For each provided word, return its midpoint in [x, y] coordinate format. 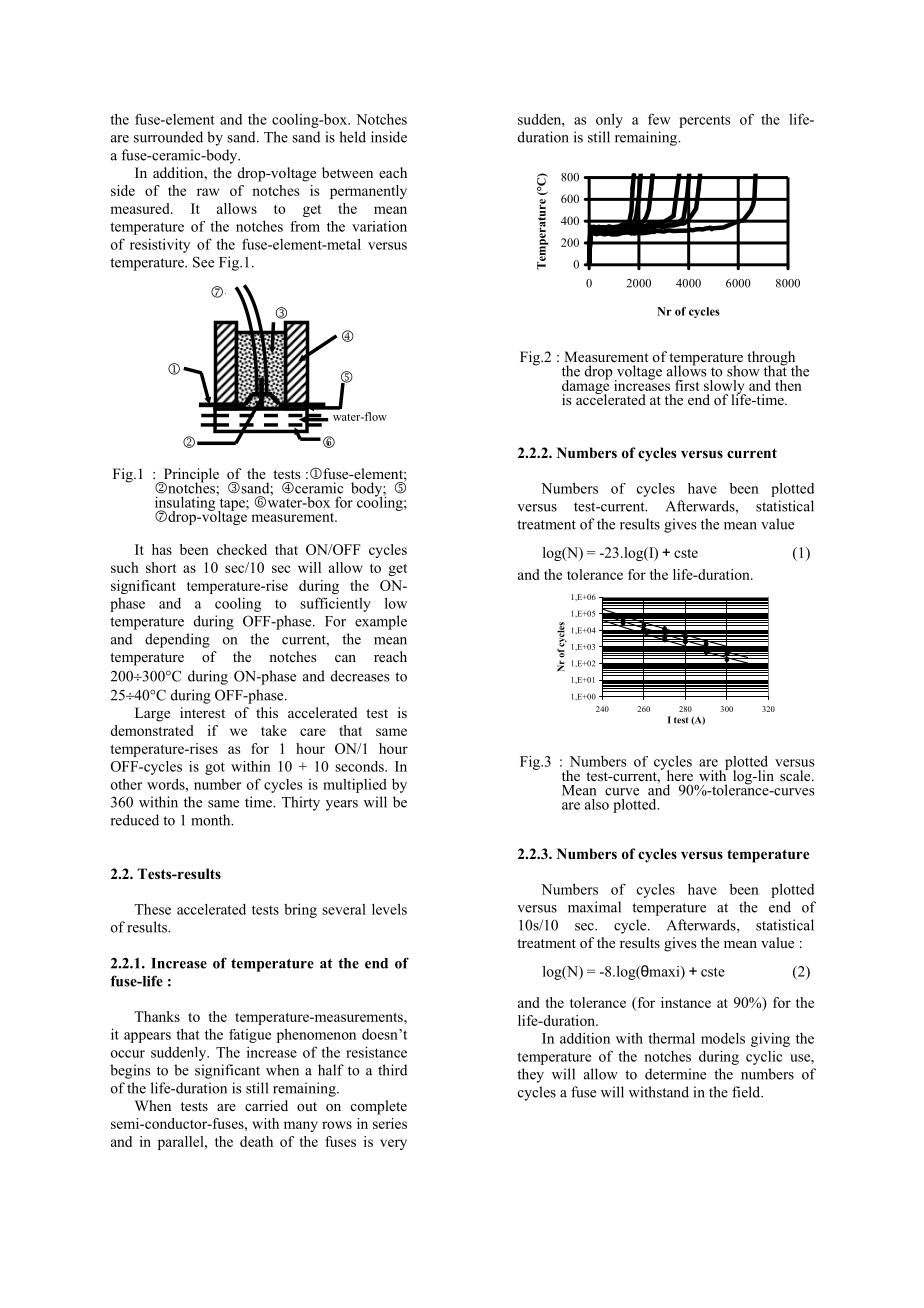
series [390, 1123]
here [680, 775]
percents [705, 121]
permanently [368, 192]
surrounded [168, 137]
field [747, 1092]
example [381, 622]
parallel [182, 1143]
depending [177, 640]
